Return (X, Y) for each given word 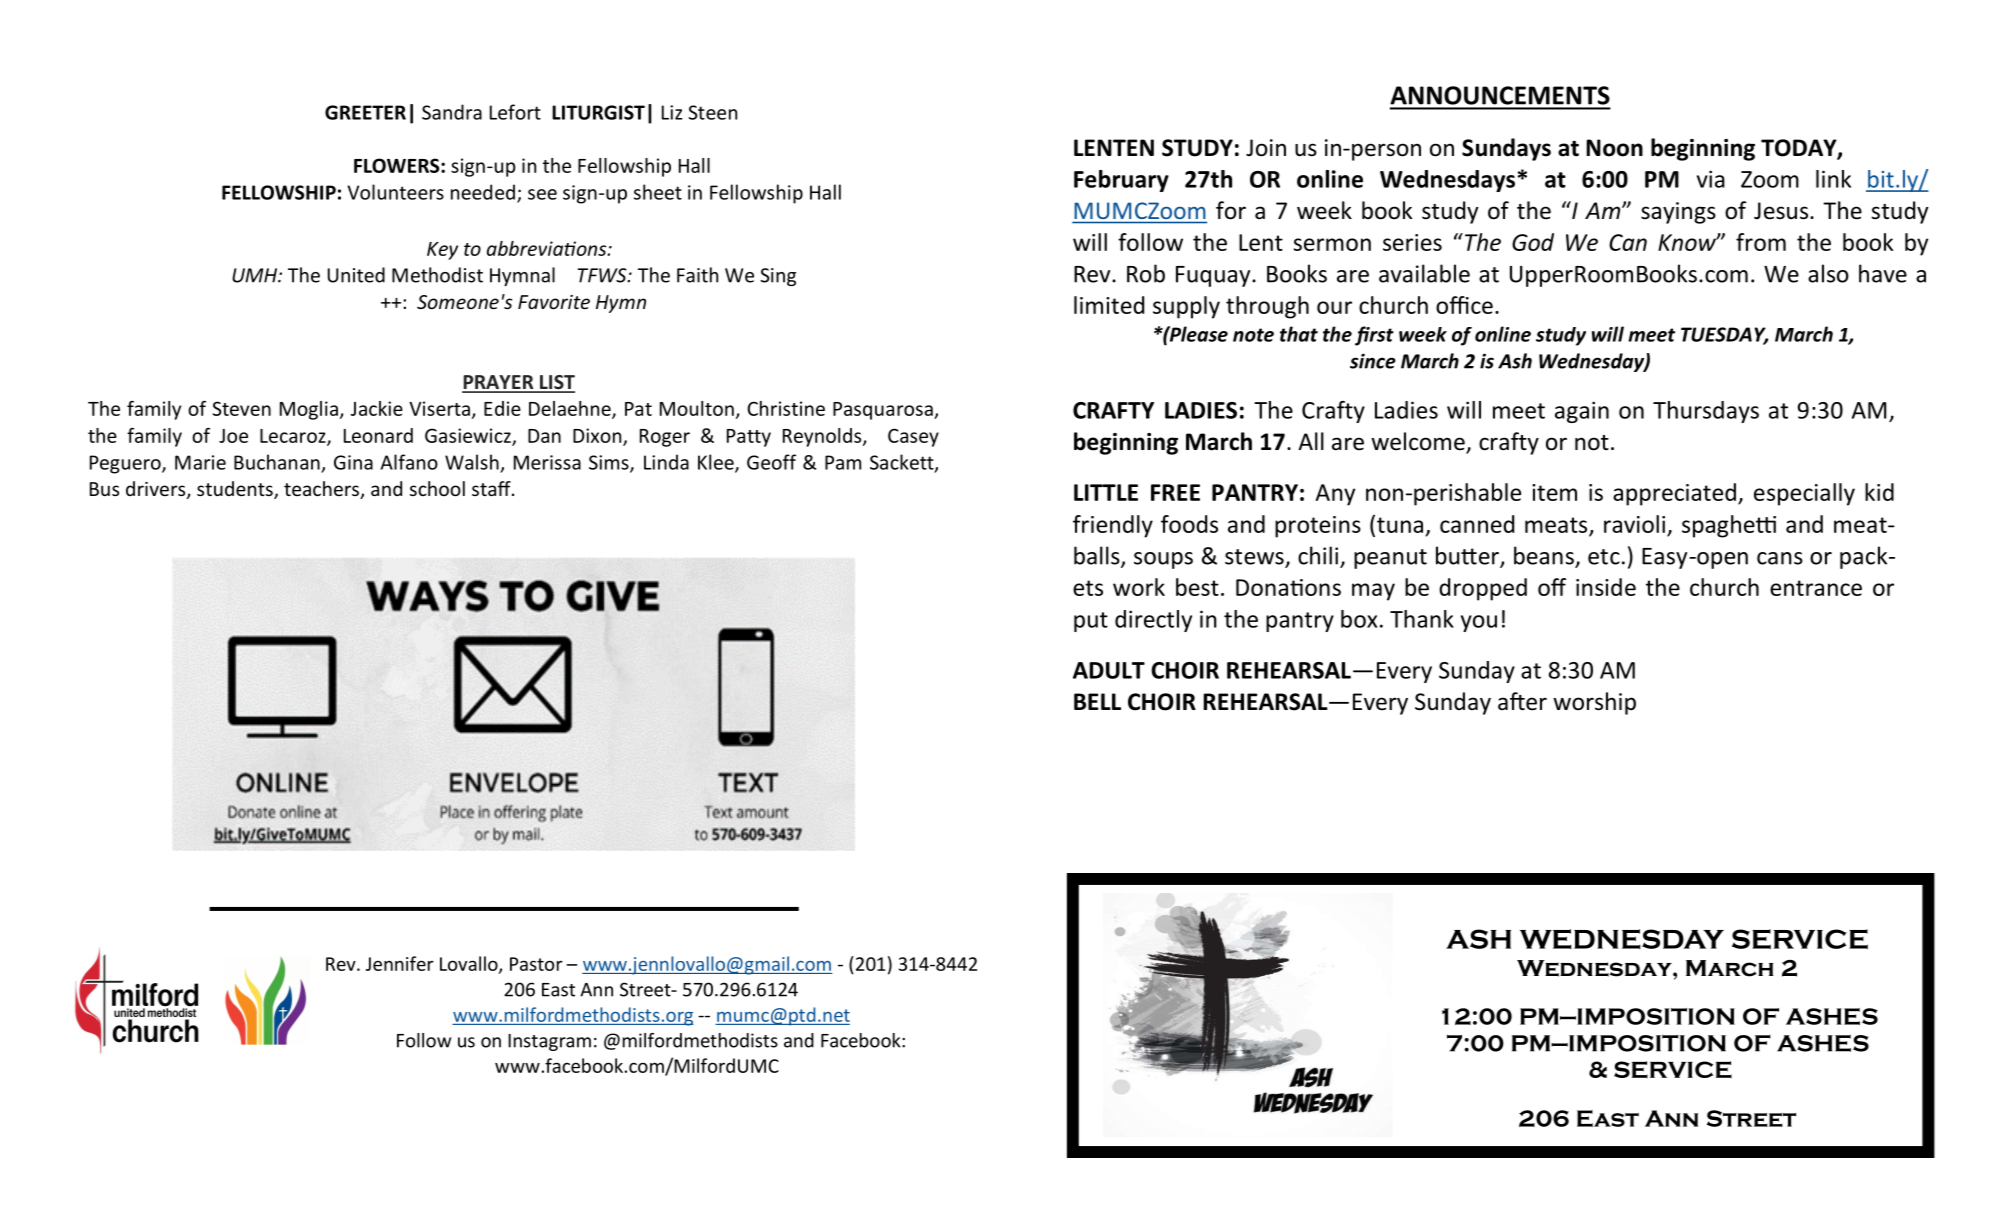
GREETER (365, 112)
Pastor (536, 964)
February (1121, 181)
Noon (1614, 148)
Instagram (549, 1042)
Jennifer (400, 963)
